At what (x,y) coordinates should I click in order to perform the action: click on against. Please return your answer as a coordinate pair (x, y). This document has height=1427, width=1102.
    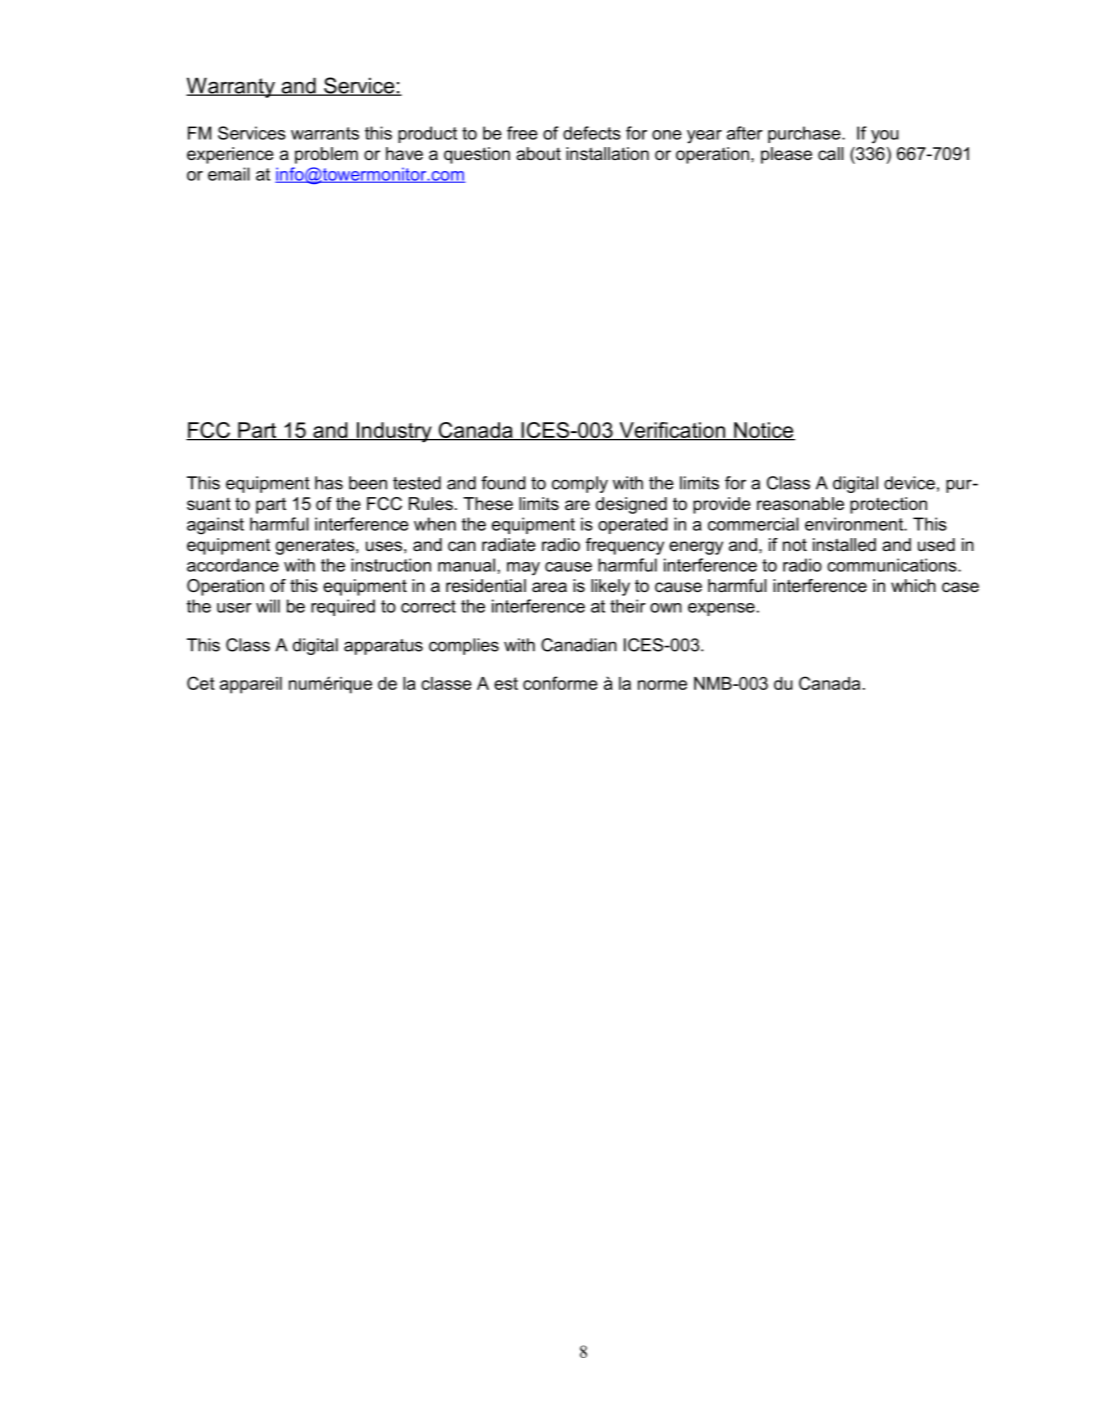
    Looking at the image, I should click on (215, 526).
